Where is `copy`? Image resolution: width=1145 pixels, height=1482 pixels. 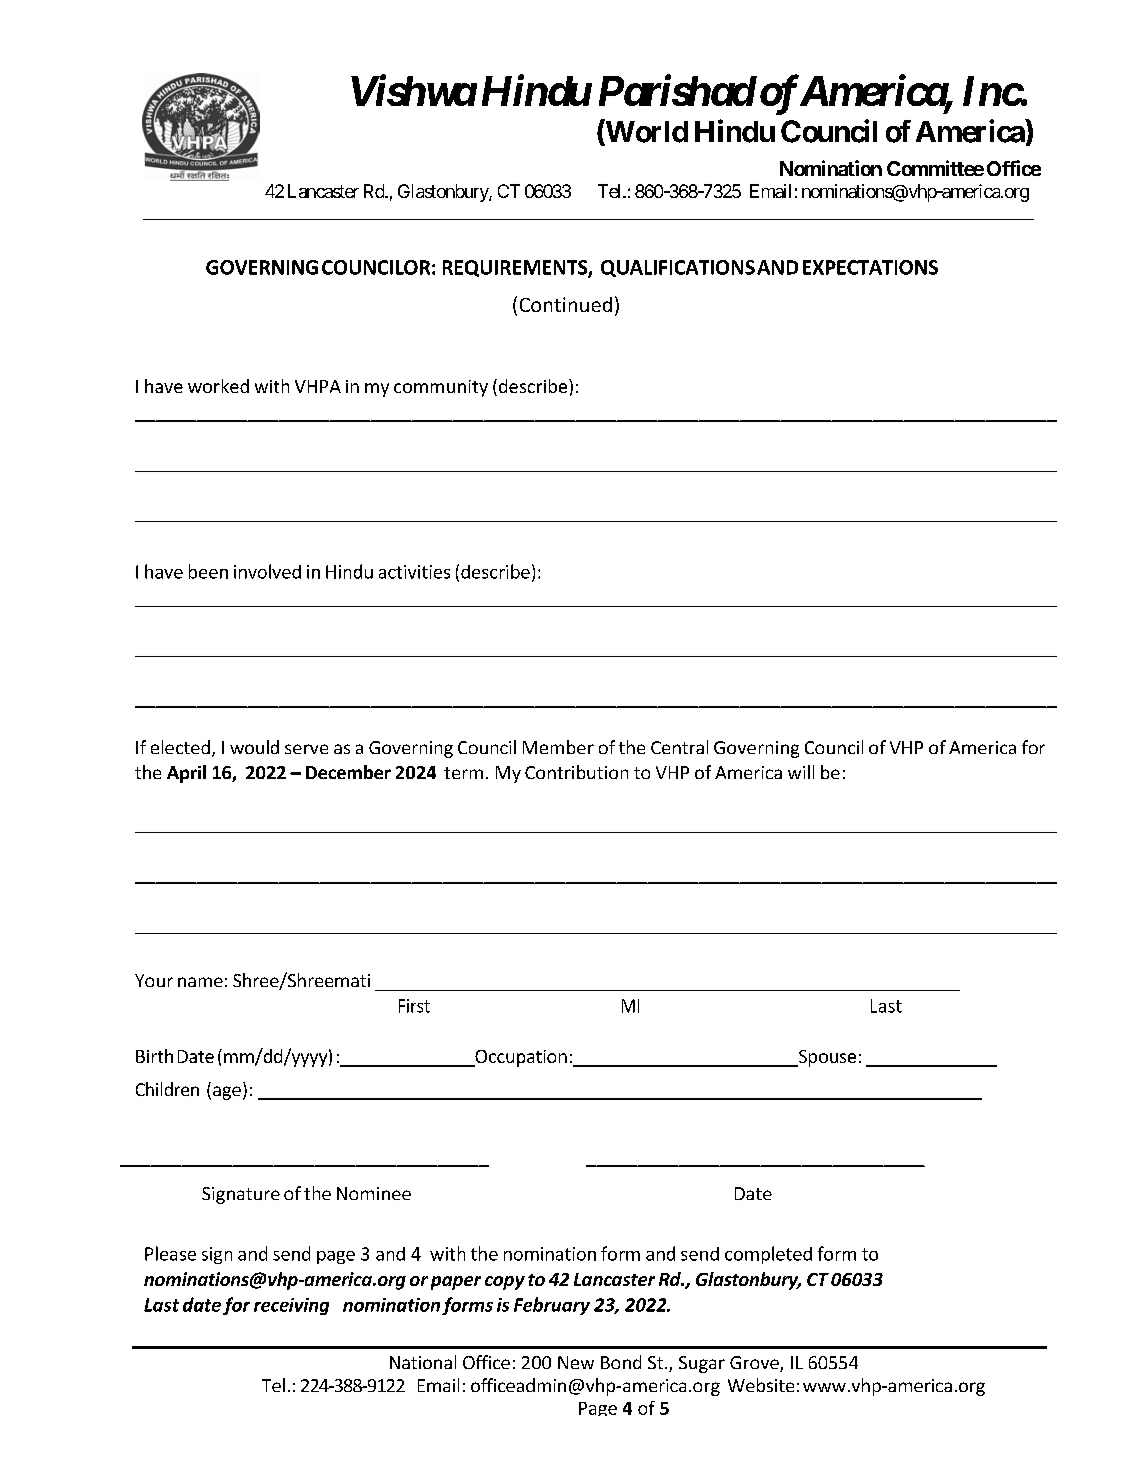
copy is located at coordinates (505, 1283).
